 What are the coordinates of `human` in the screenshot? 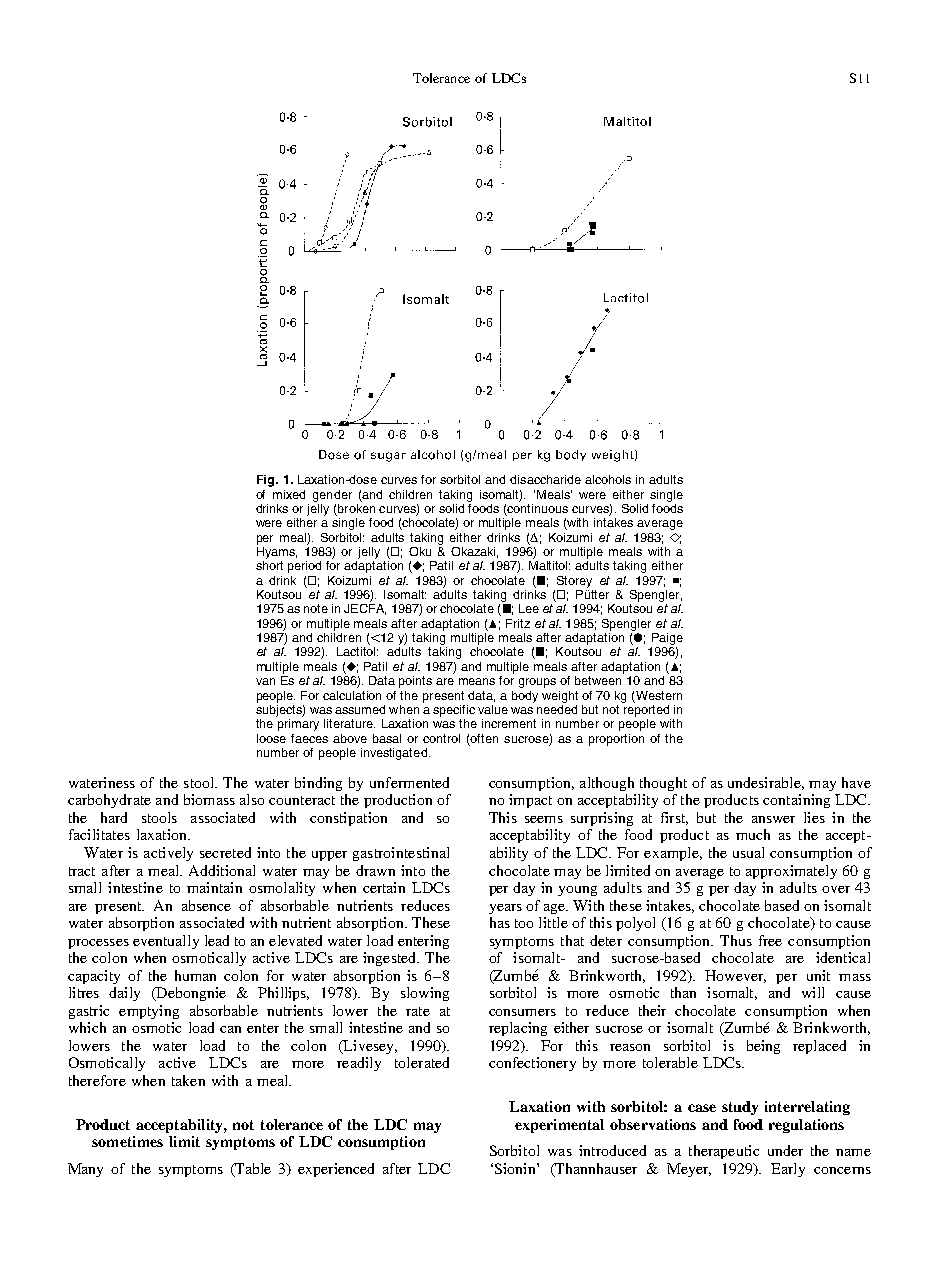 It's located at (195, 975).
